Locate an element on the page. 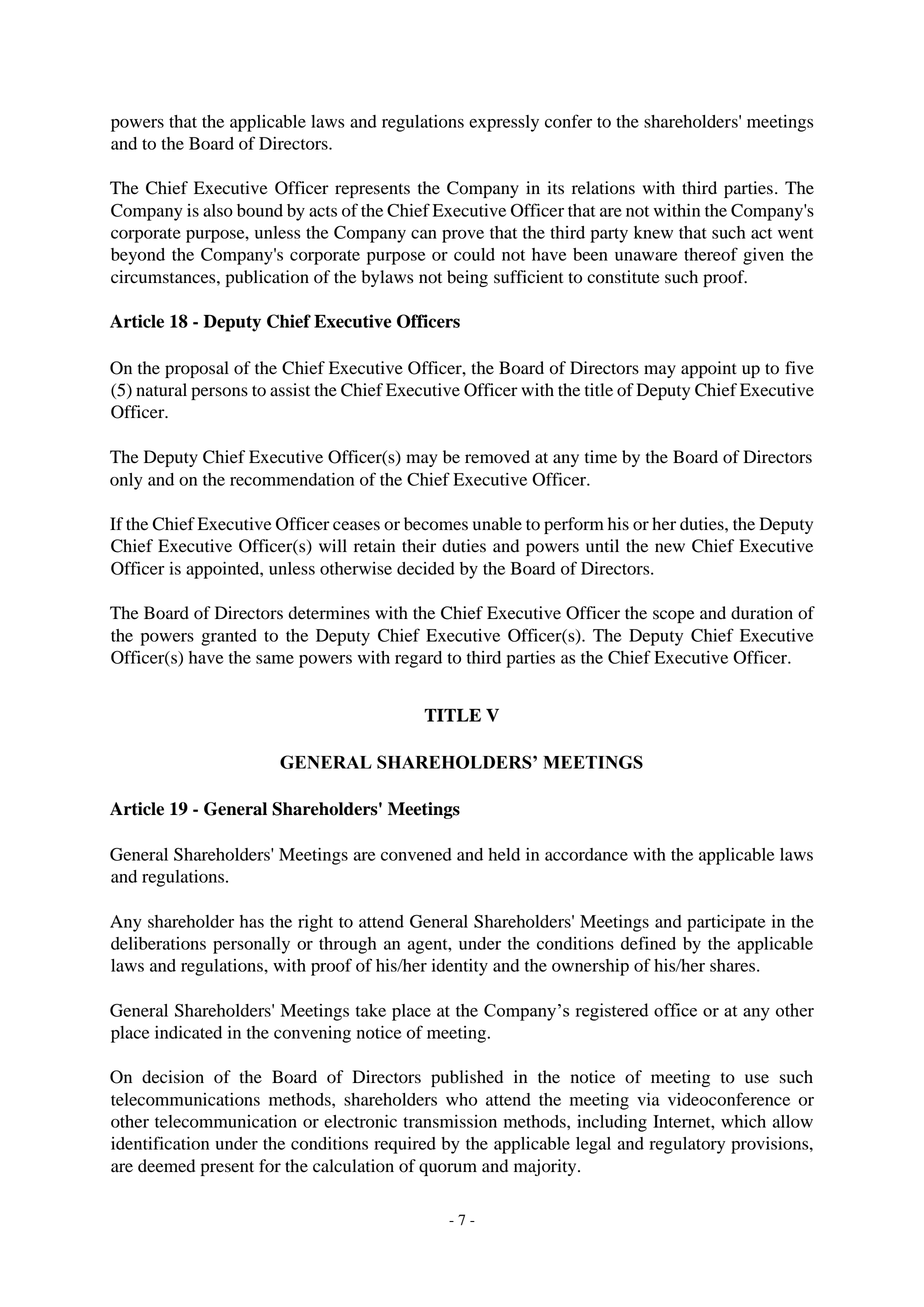  regulatory is located at coordinates (687, 1145).
